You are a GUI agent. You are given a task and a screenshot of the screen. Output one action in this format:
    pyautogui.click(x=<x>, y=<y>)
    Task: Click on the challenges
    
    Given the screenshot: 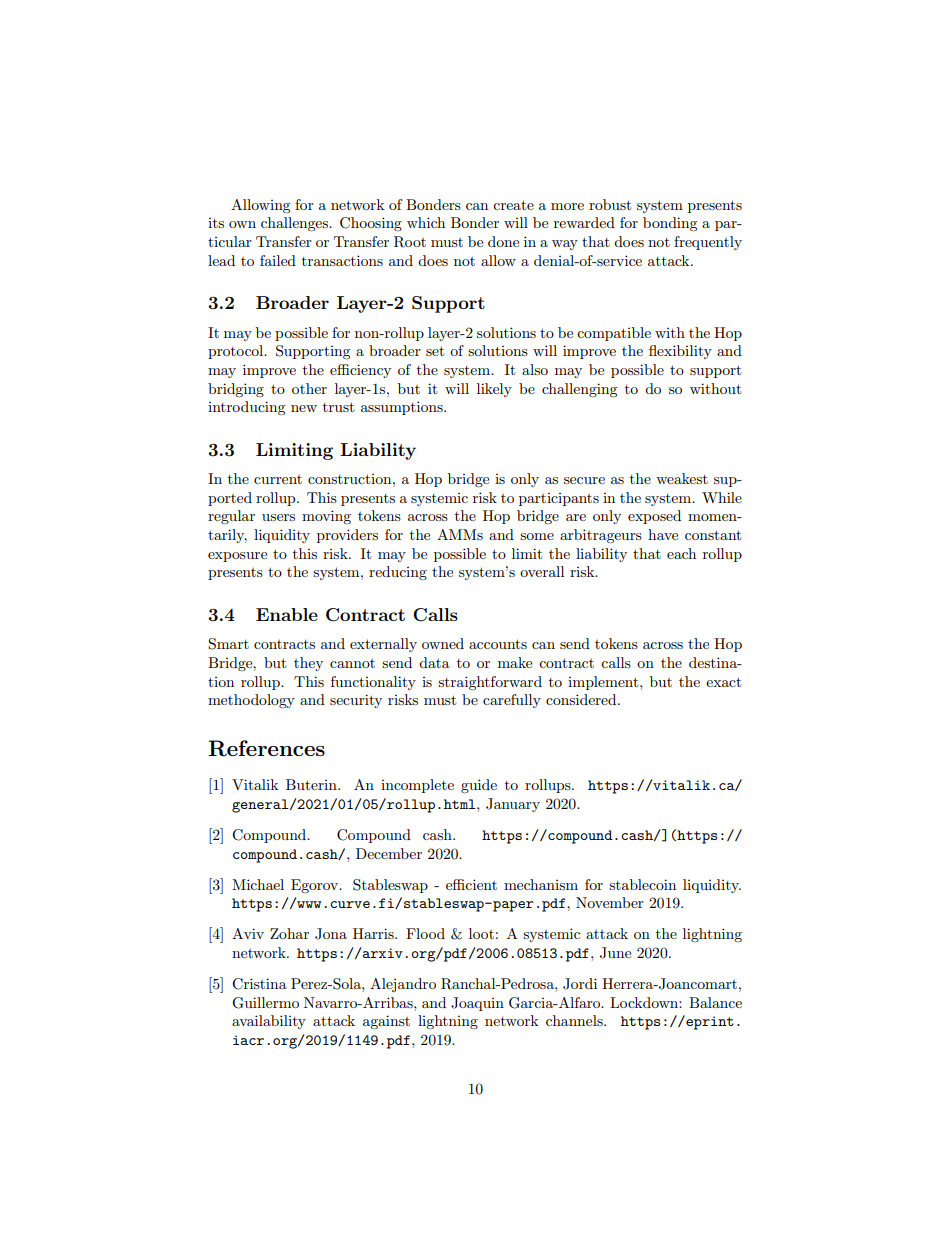 What is the action you would take?
    pyautogui.click(x=296, y=224)
